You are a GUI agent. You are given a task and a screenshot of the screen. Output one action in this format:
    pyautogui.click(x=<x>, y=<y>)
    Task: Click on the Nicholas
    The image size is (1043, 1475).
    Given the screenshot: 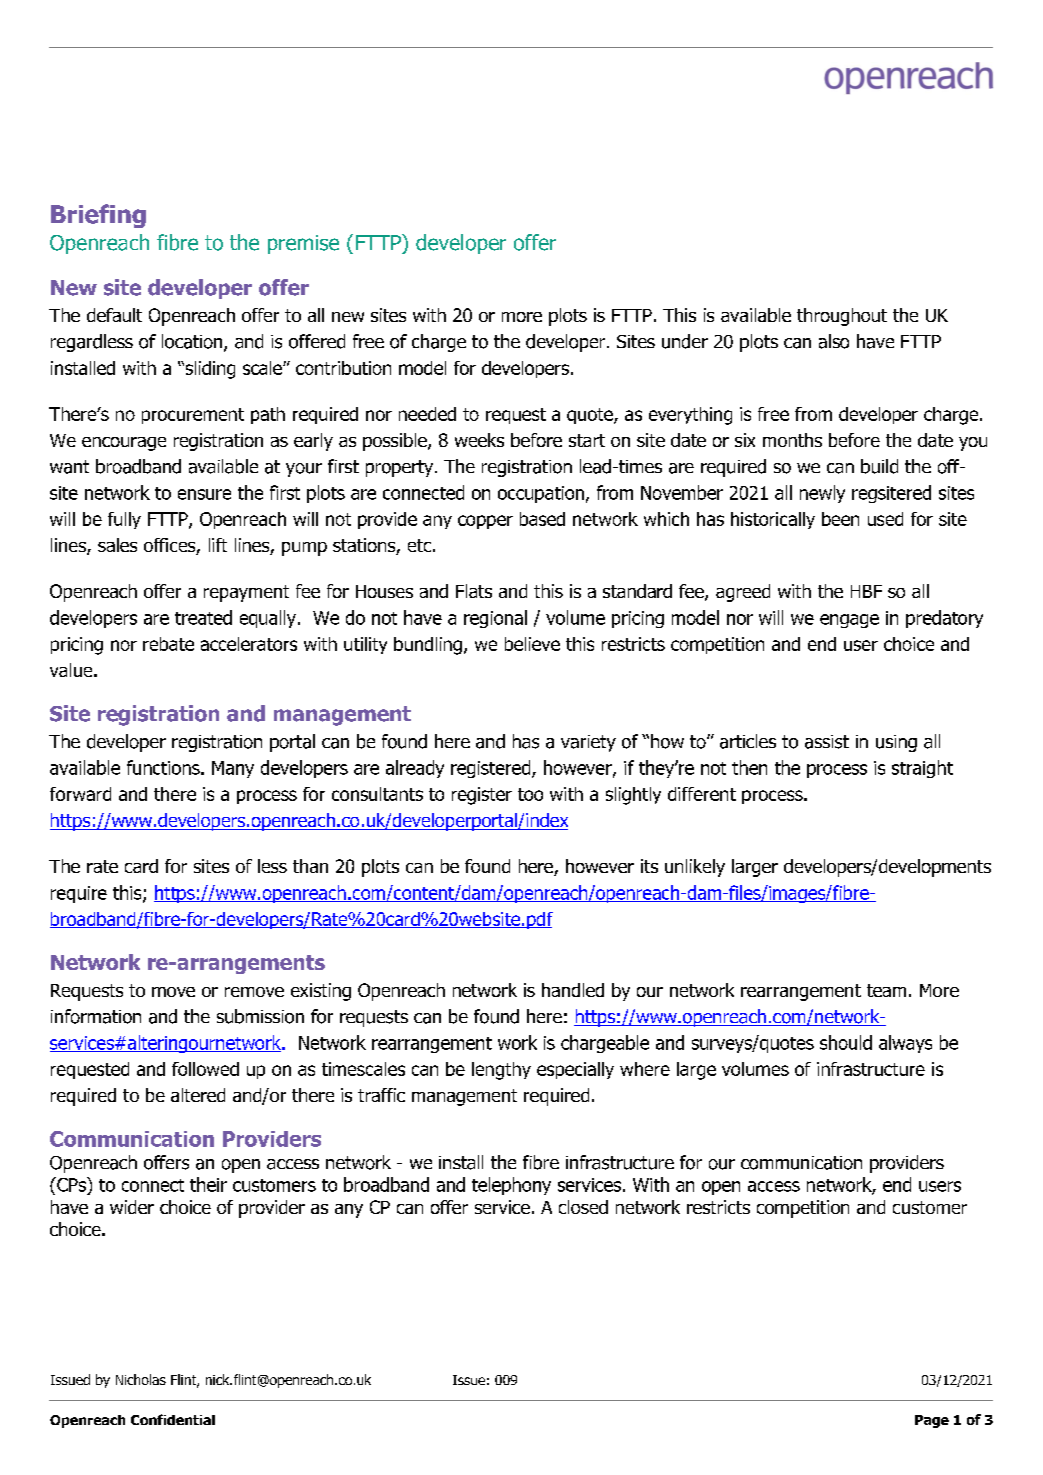 What is the action you would take?
    pyautogui.click(x=141, y=1379)
